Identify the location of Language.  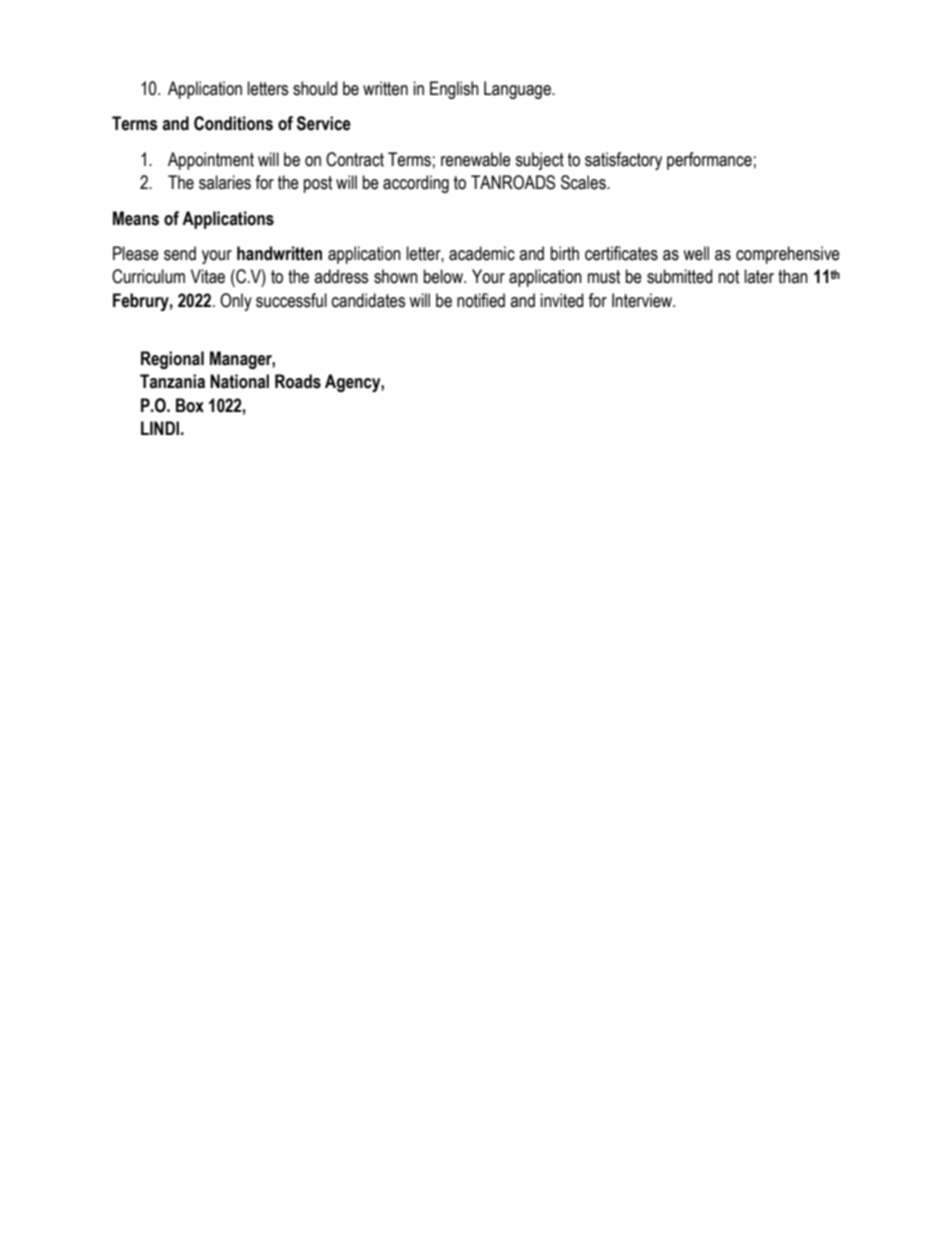
(518, 90).
